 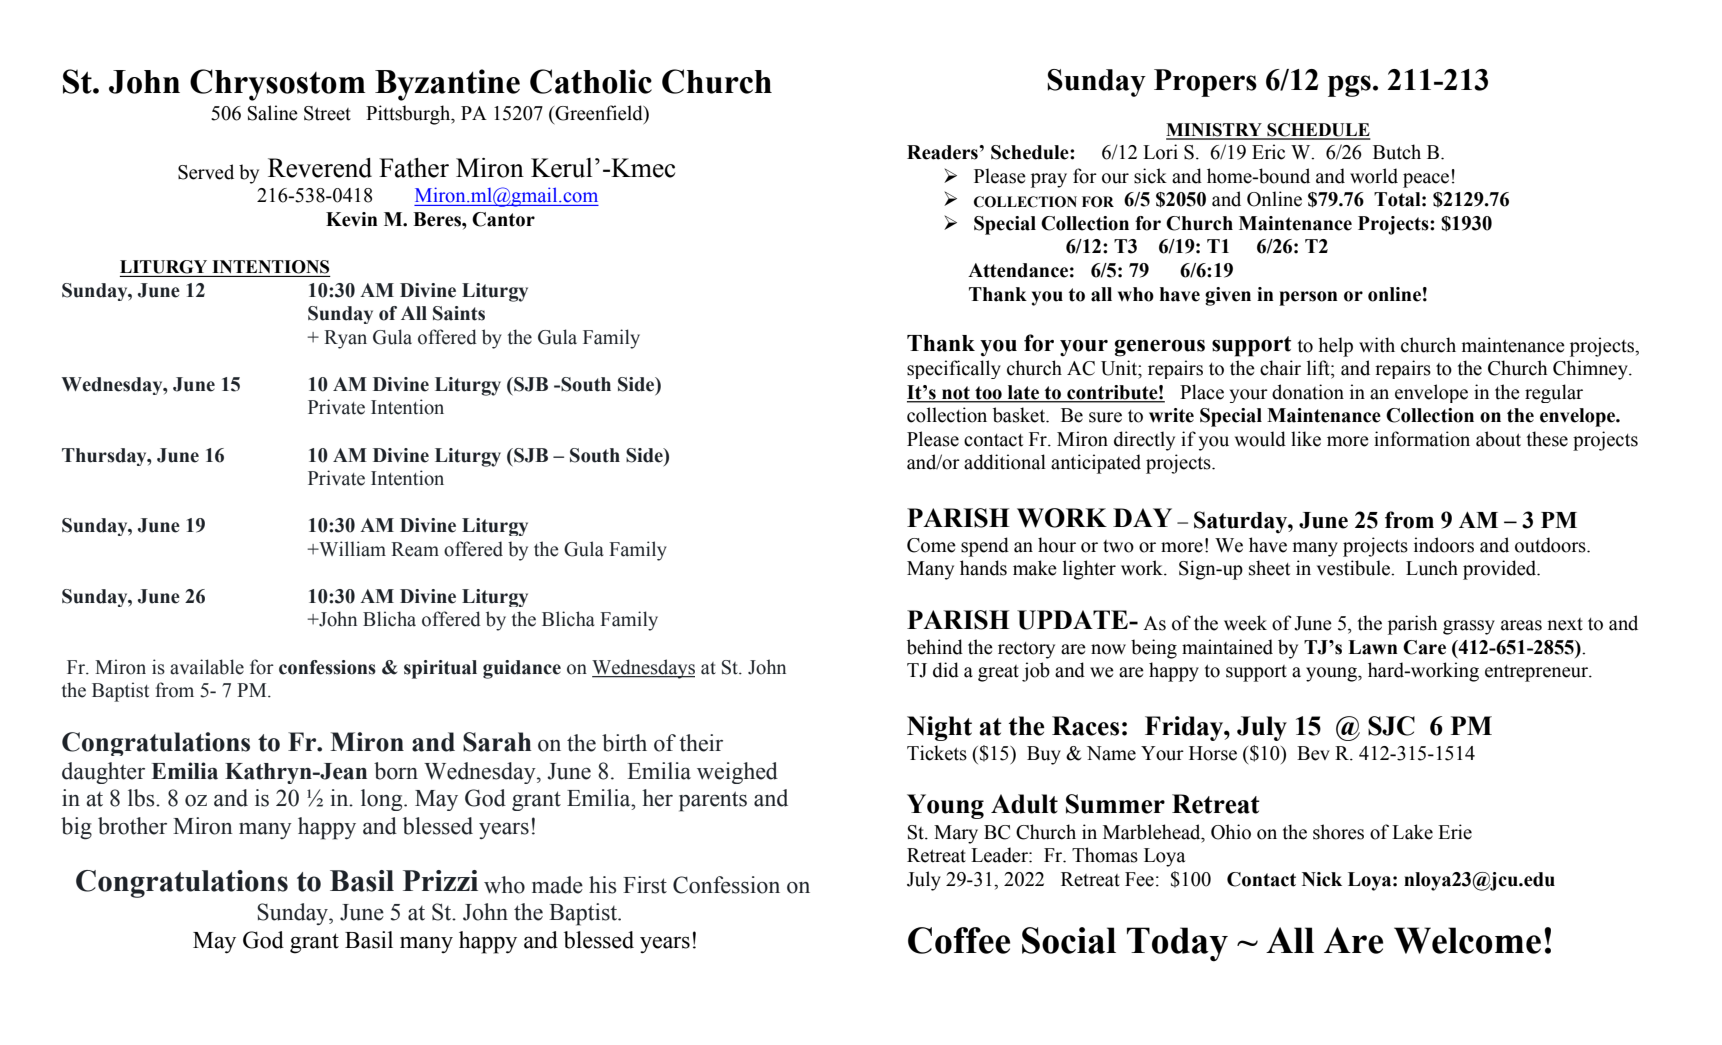 I want to click on William, so click(x=351, y=549).
